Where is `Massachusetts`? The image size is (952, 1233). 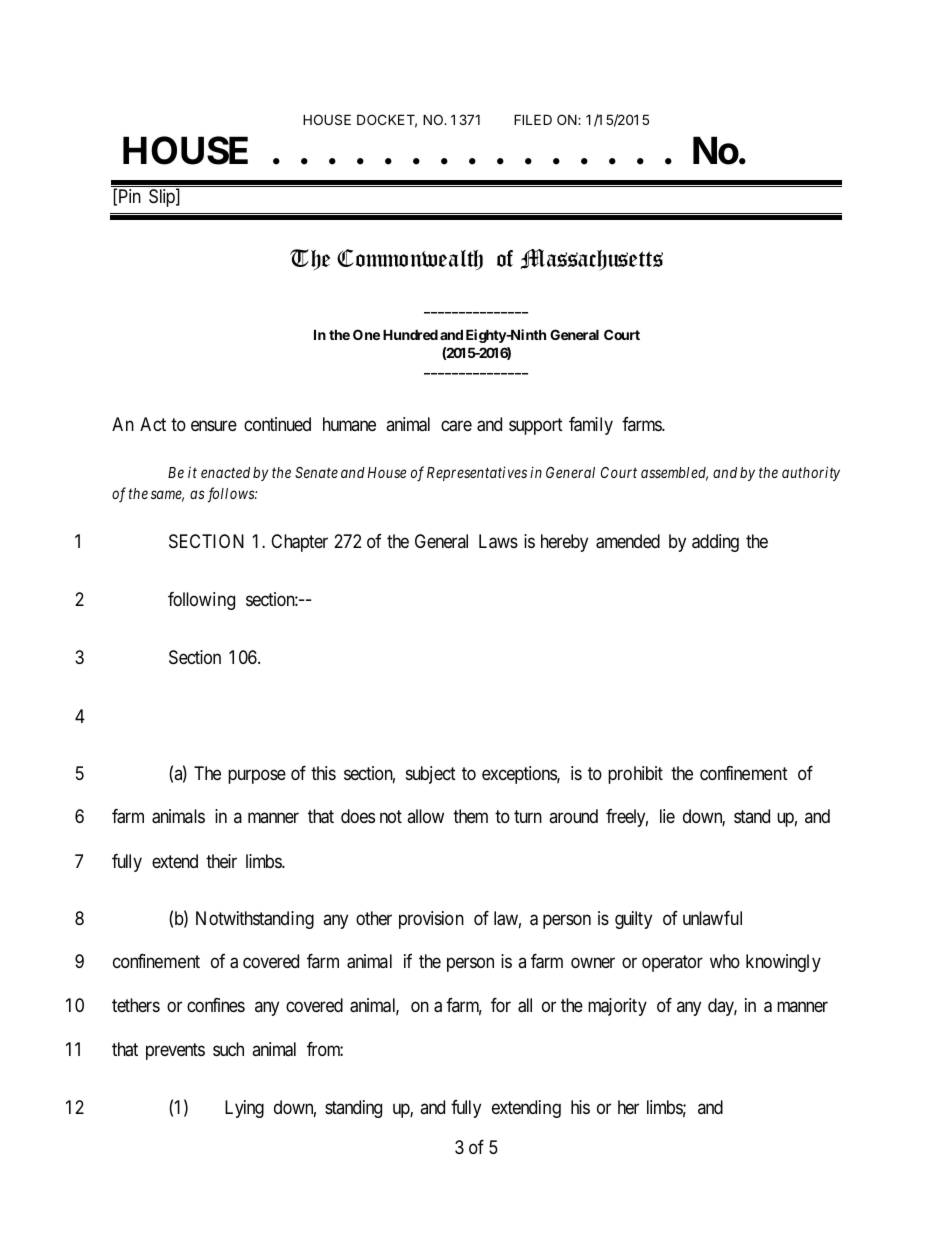 Massachusetts is located at coordinates (592, 259).
